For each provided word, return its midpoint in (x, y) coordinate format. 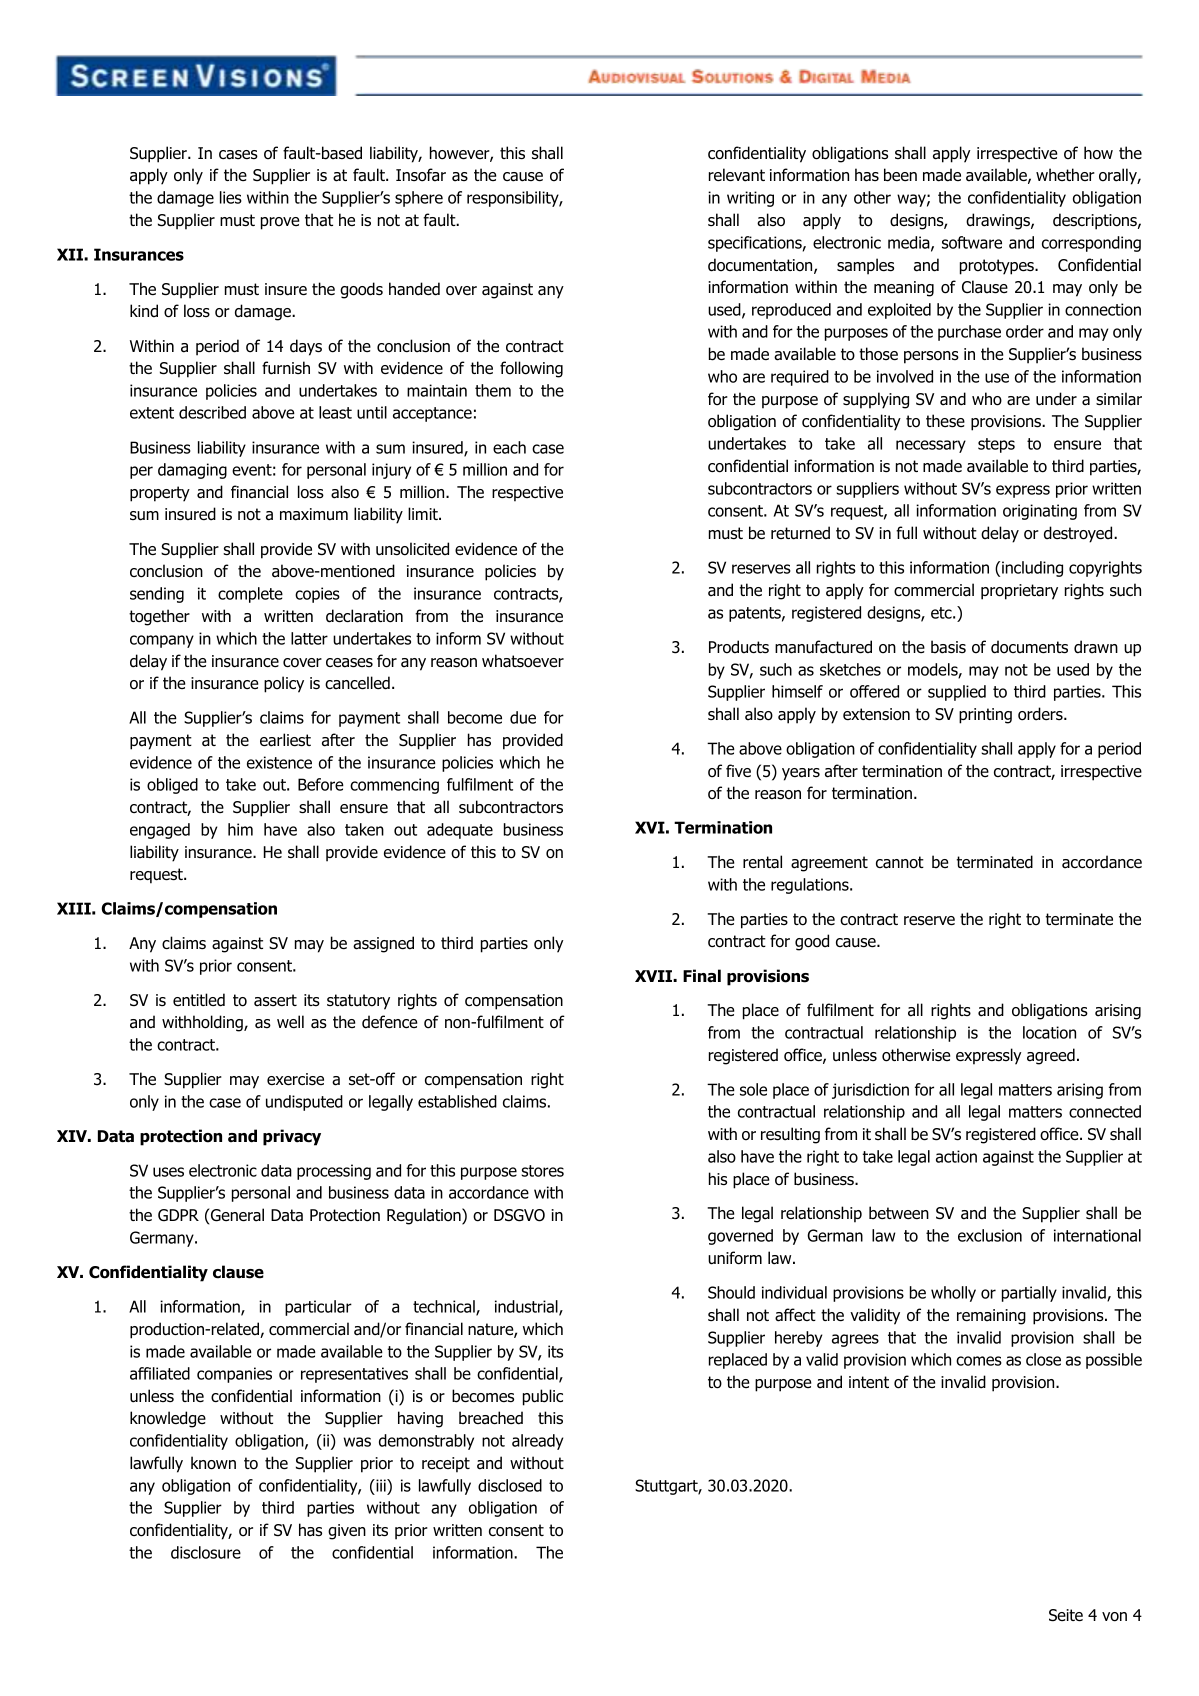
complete (250, 595)
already (537, 1442)
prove (280, 223)
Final (702, 976)
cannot (900, 862)
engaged (160, 831)
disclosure (206, 1552)
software (972, 242)
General (236, 1215)
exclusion (990, 1235)
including (1032, 569)
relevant (737, 175)
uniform (735, 1258)
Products (739, 647)
